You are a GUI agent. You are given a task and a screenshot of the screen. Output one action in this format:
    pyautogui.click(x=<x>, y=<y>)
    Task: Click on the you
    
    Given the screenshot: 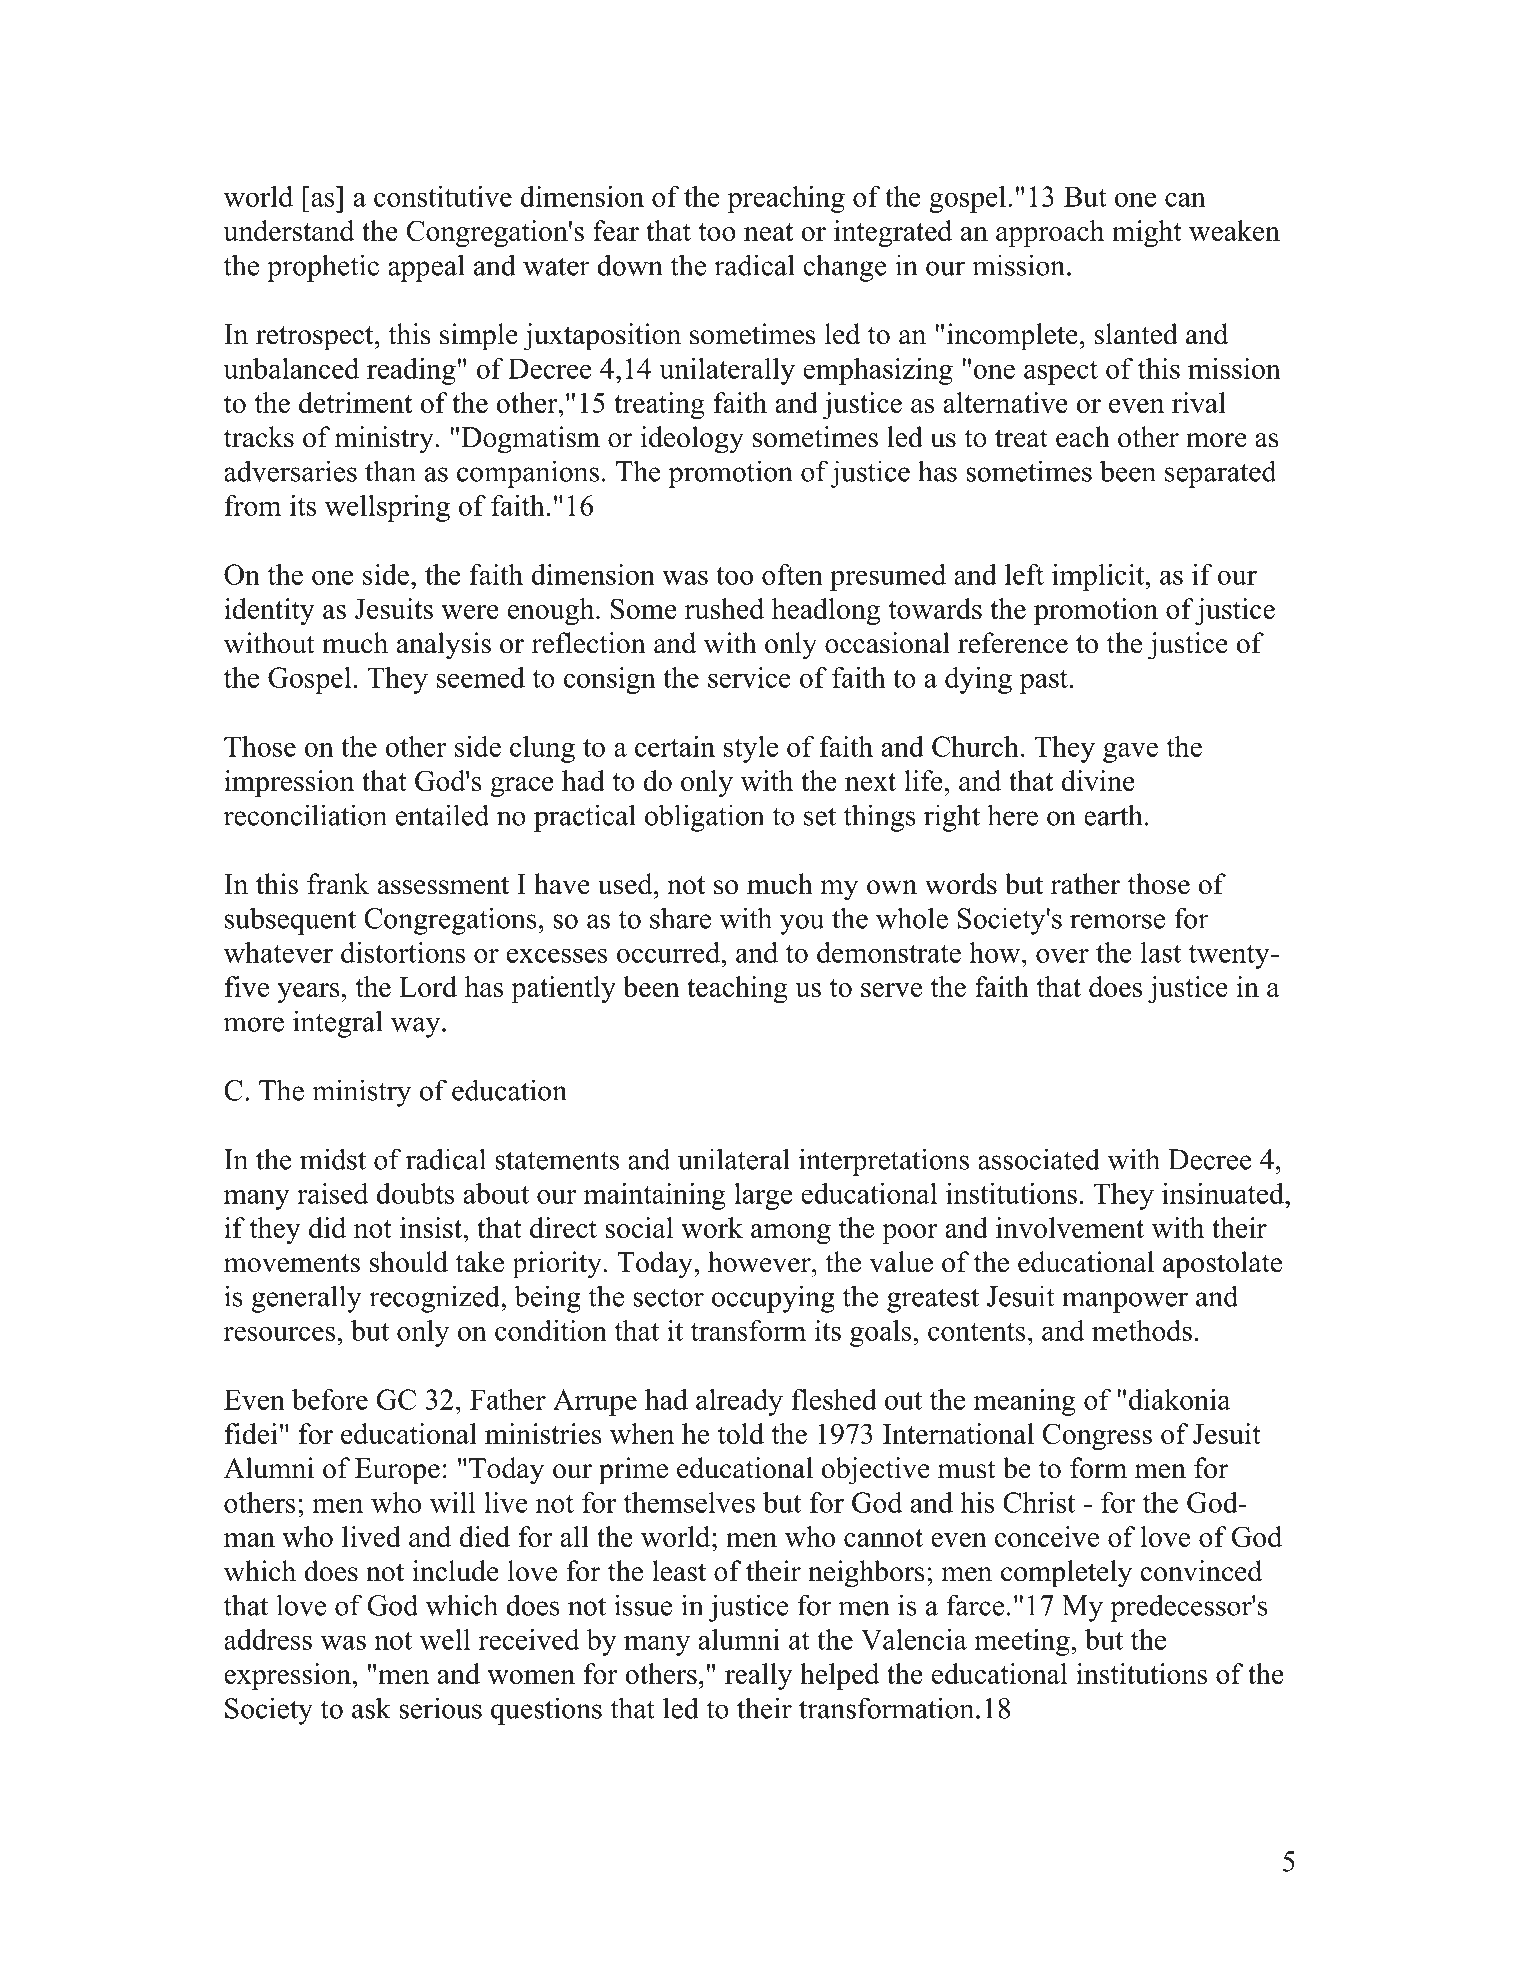 What is the action you would take?
    pyautogui.click(x=802, y=924)
